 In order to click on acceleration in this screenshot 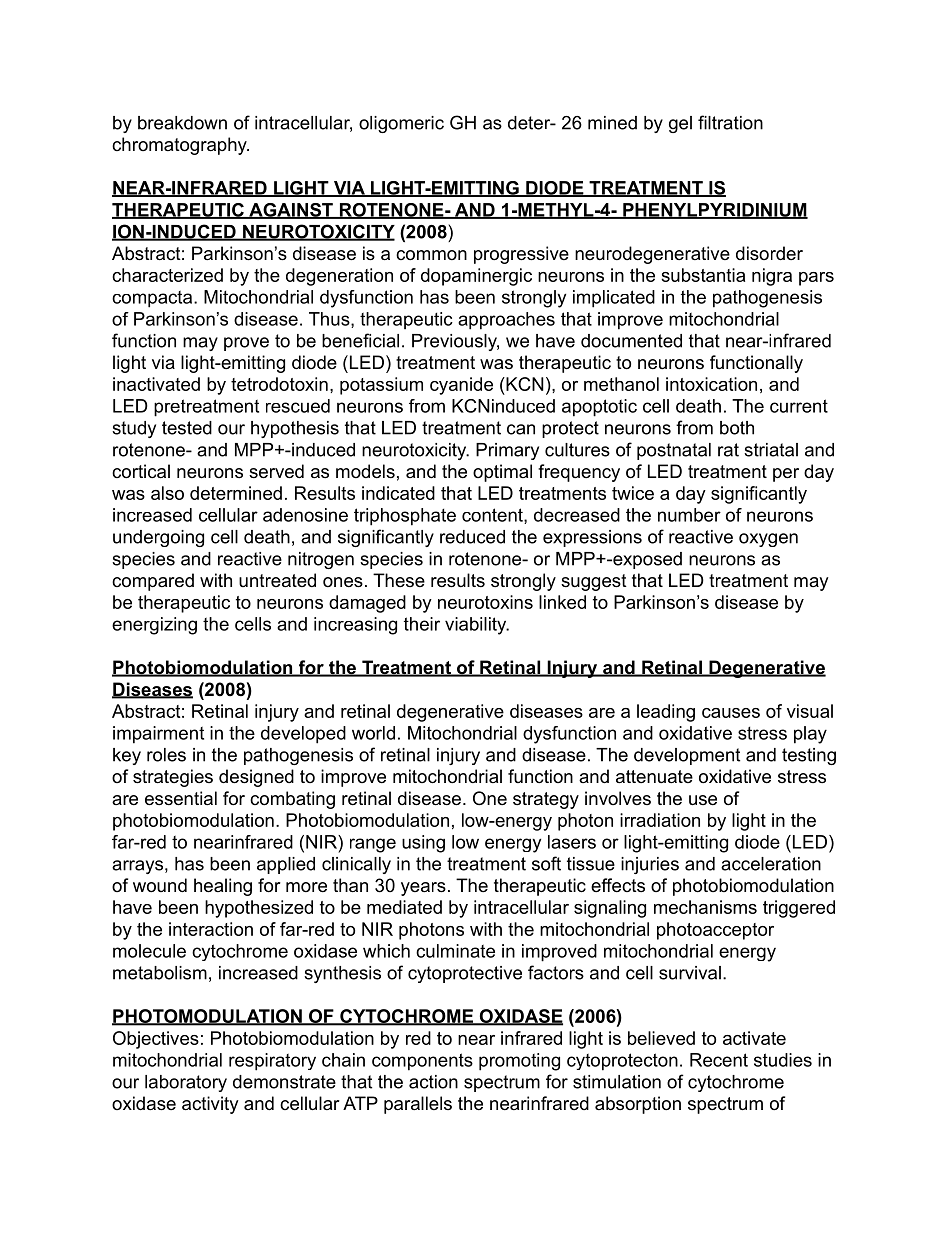, I will do `click(771, 864)`.
